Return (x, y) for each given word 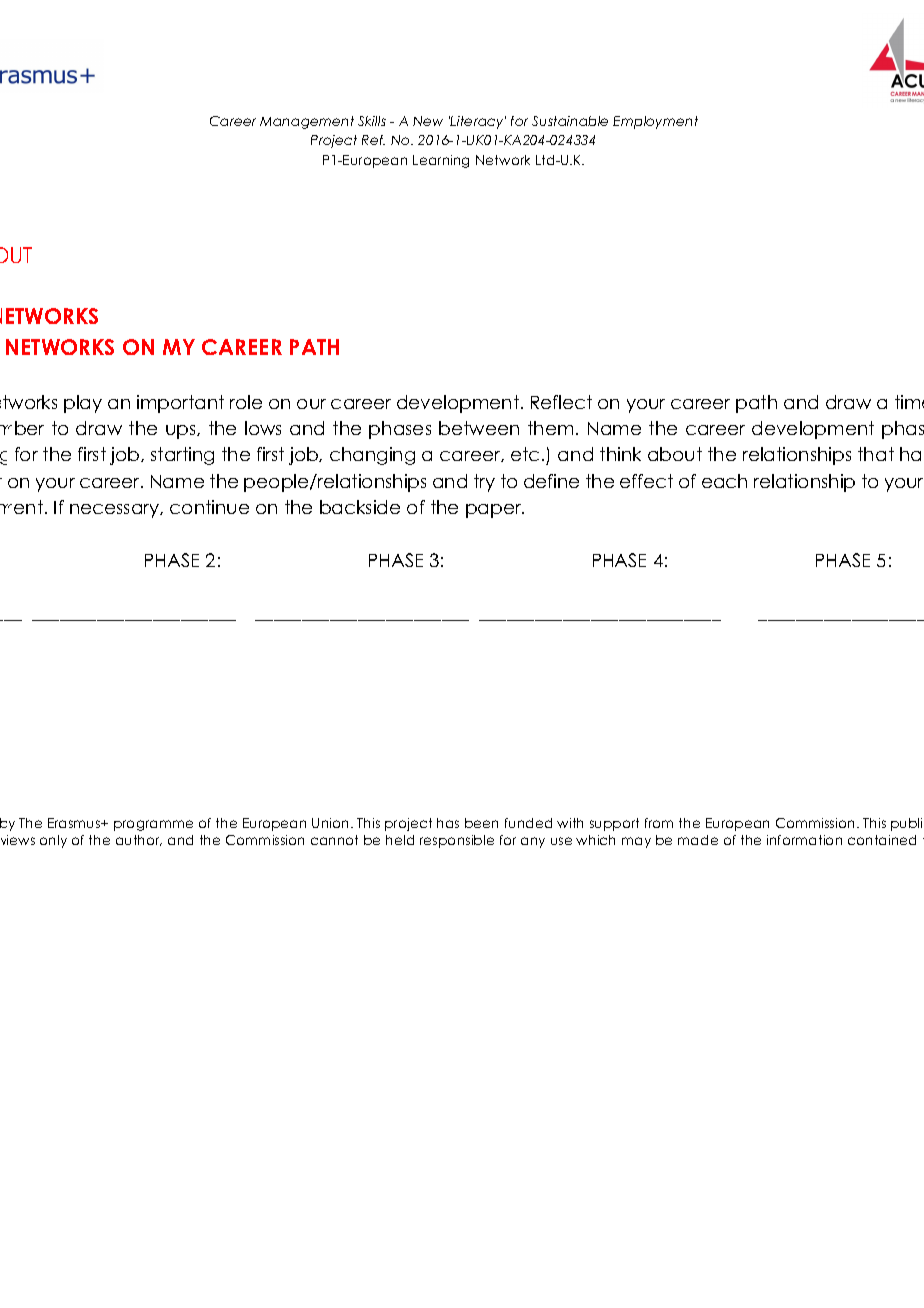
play (83, 404)
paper (495, 511)
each (724, 481)
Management (307, 122)
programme (153, 825)
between (479, 428)
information (804, 840)
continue (209, 507)
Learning (441, 161)
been (481, 823)
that (876, 454)
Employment (655, 122)
